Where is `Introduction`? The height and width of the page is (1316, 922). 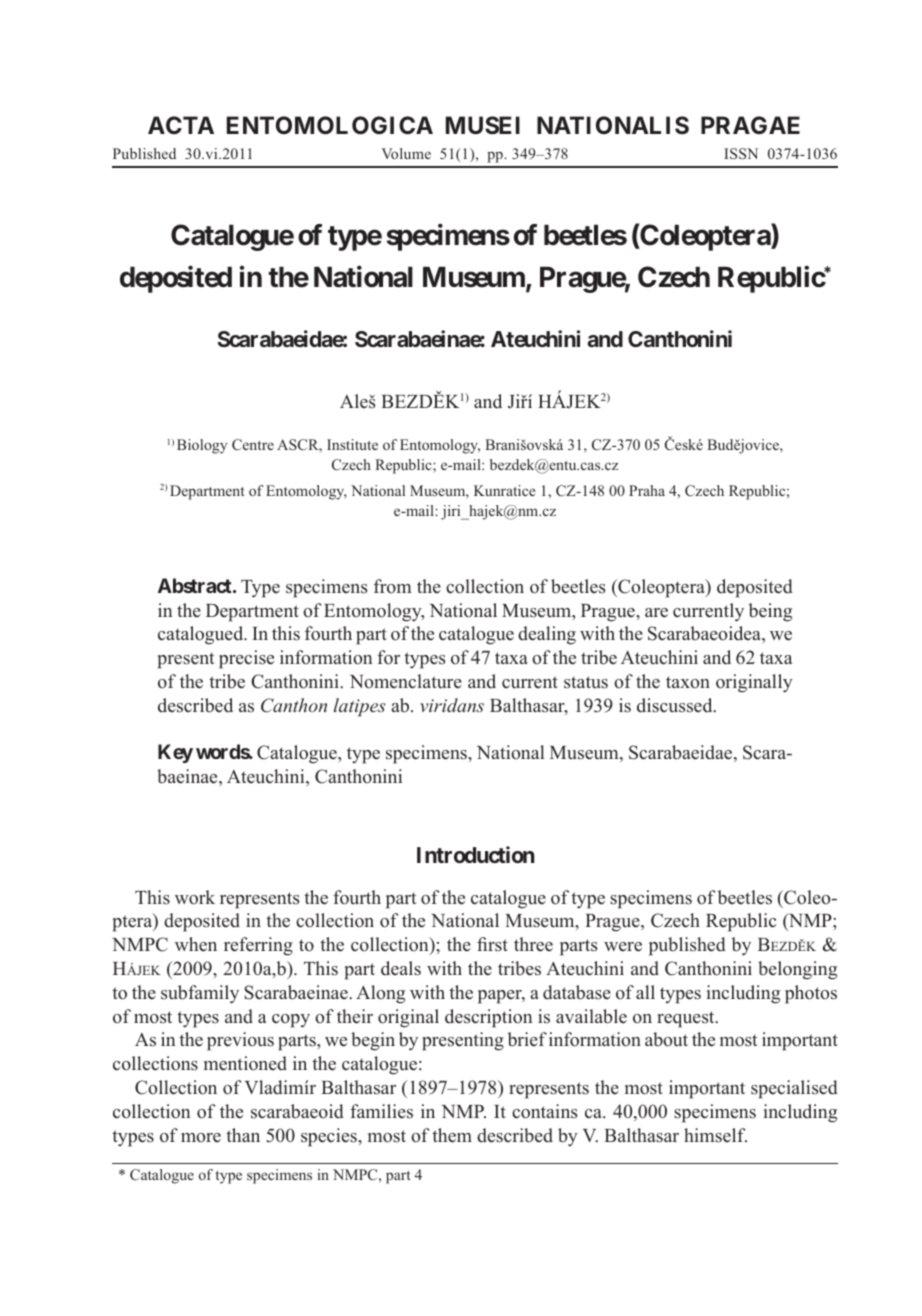
Introduction is located at coordinates (475, 854).
